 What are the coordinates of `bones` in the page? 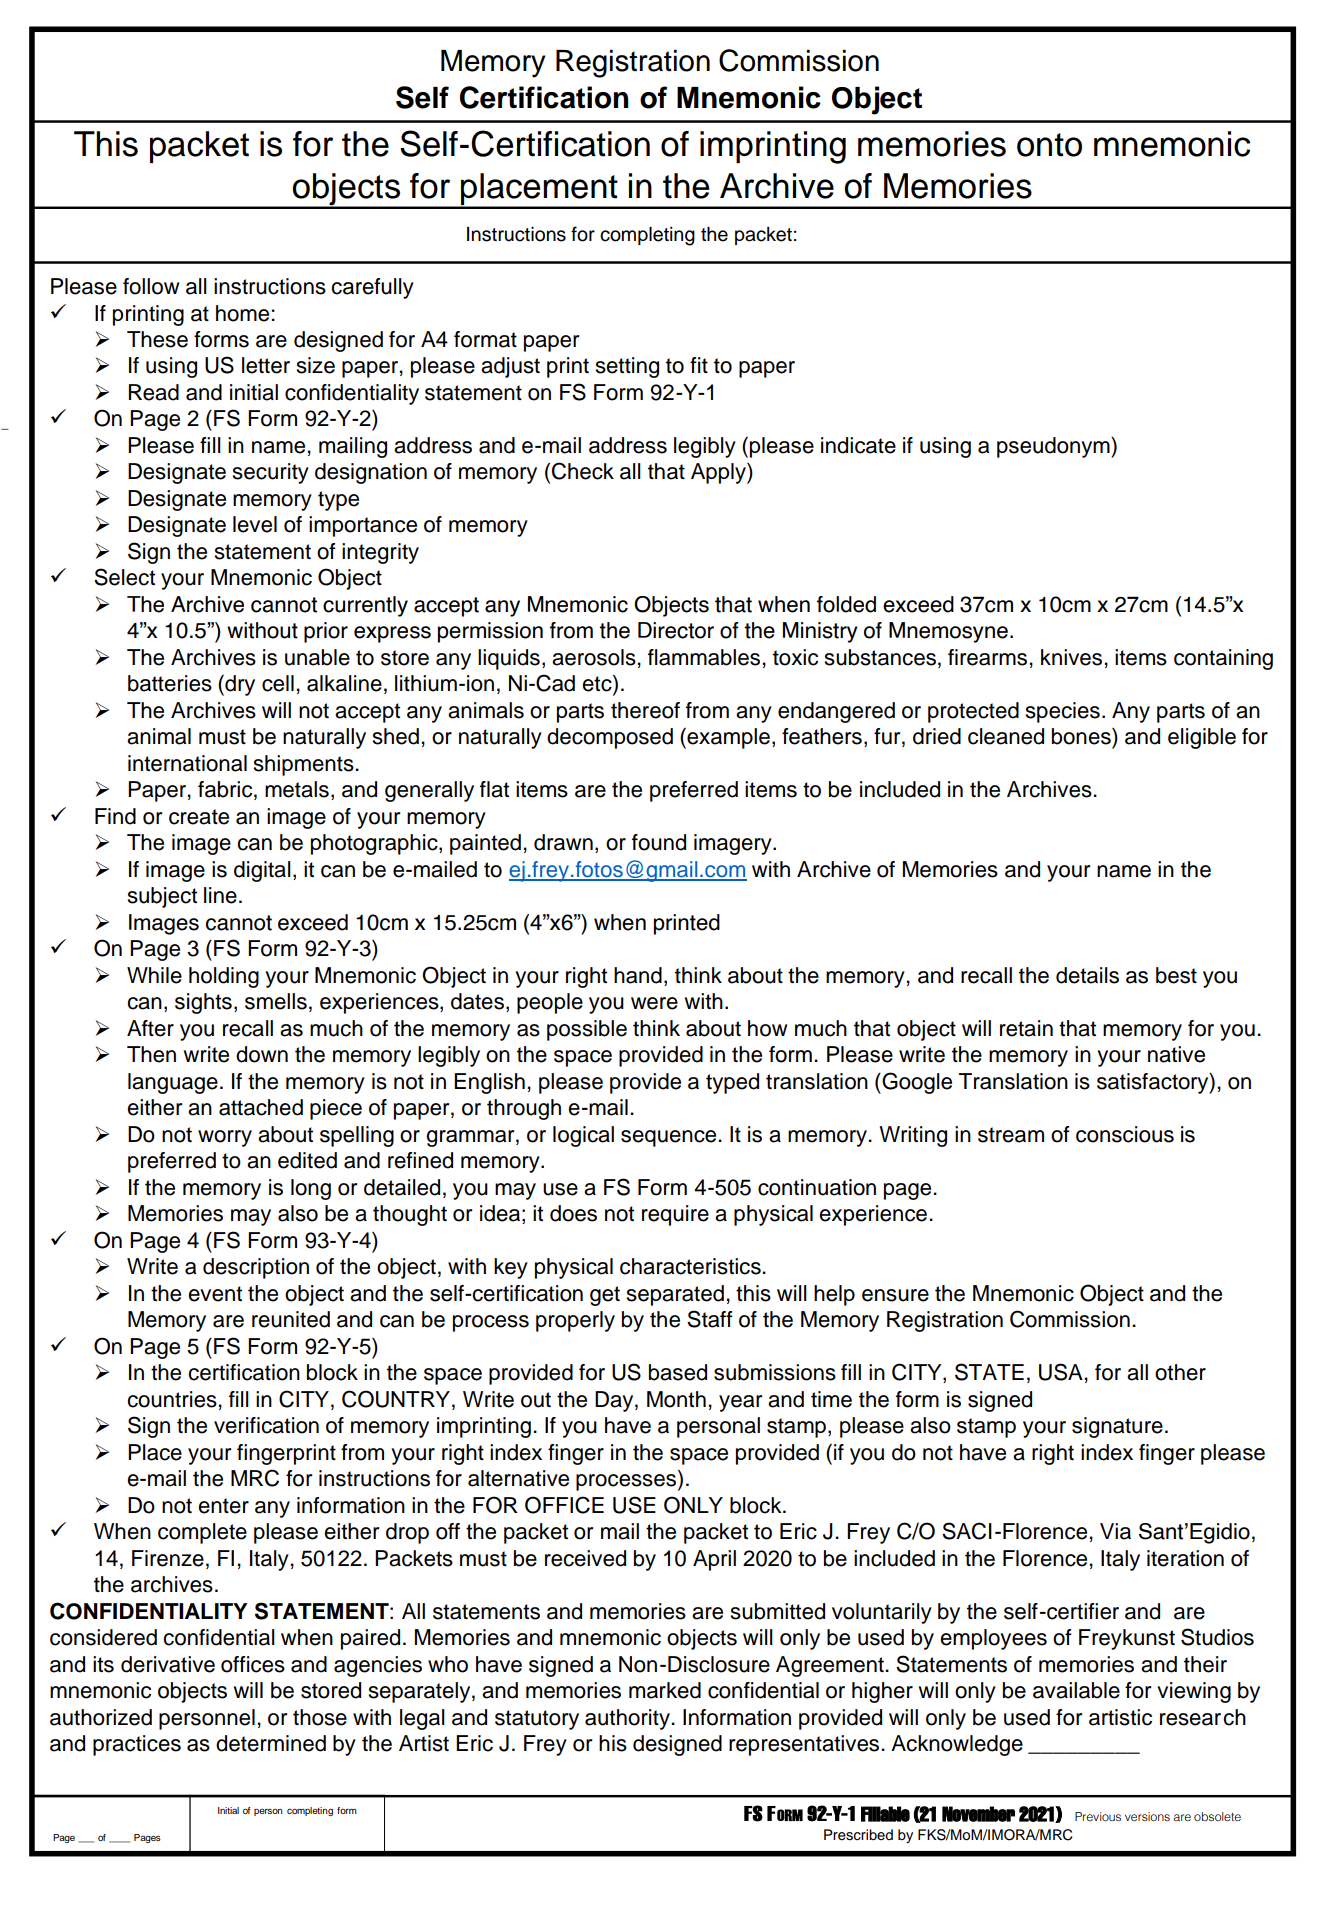 It's located at (1082, 736).
